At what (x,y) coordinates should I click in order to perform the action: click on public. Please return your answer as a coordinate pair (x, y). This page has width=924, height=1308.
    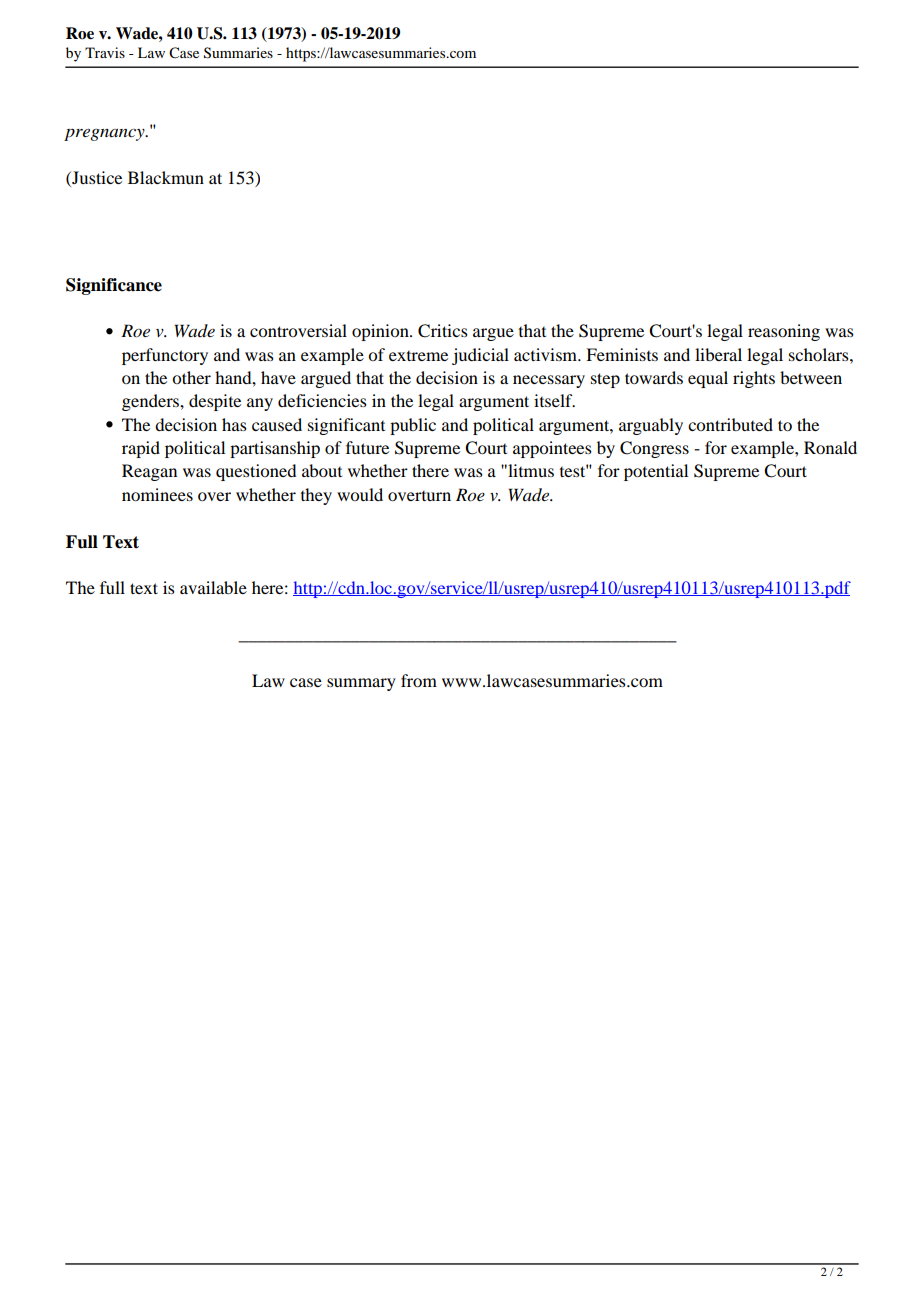
    Looking at the image, I should click on (413, 426).
